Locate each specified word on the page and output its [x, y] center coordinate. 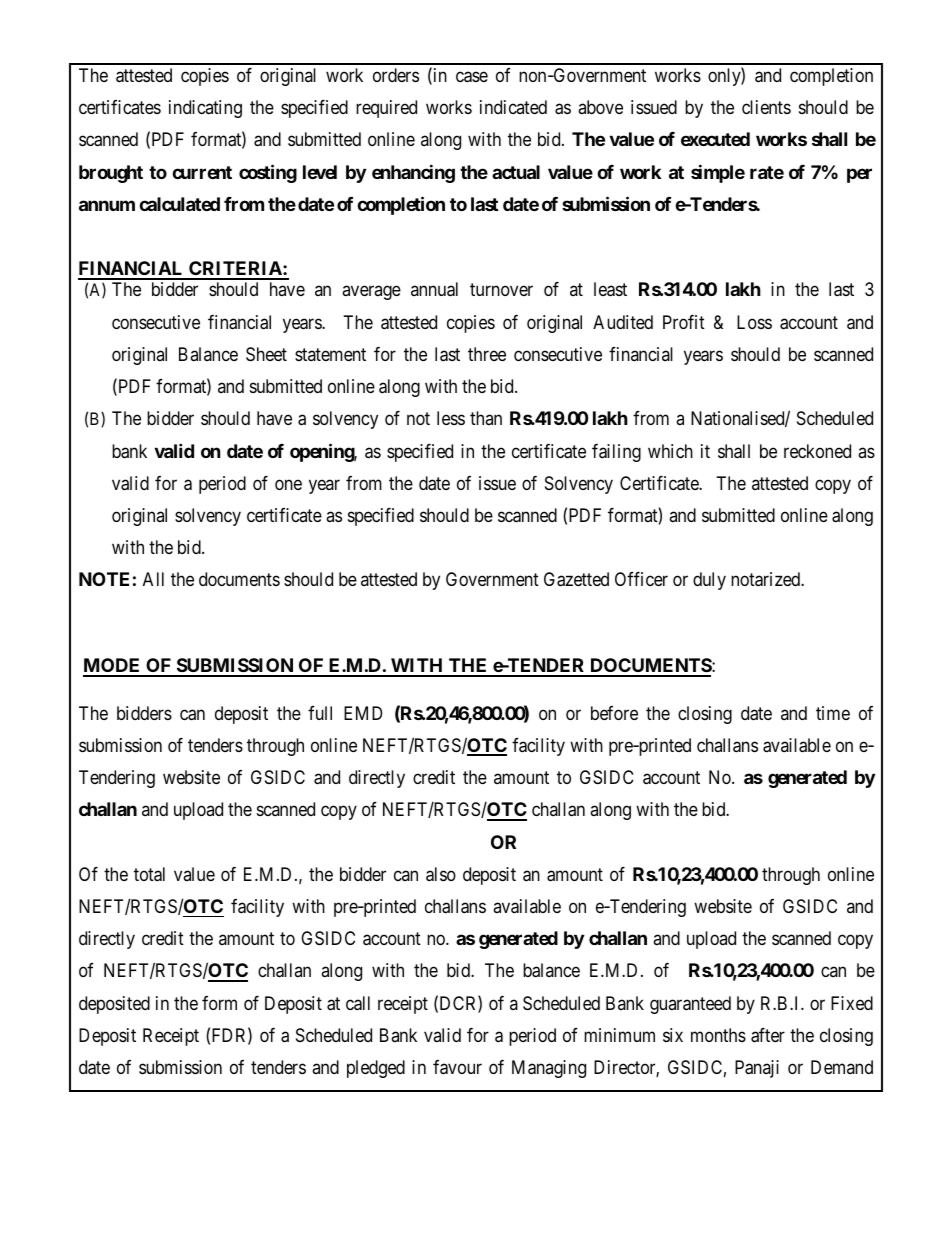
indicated [513, 107]
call [358, 1003]
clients [766, 107]
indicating [205, 109]
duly [709, 581]
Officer [641, 579]
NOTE [104, 579]
